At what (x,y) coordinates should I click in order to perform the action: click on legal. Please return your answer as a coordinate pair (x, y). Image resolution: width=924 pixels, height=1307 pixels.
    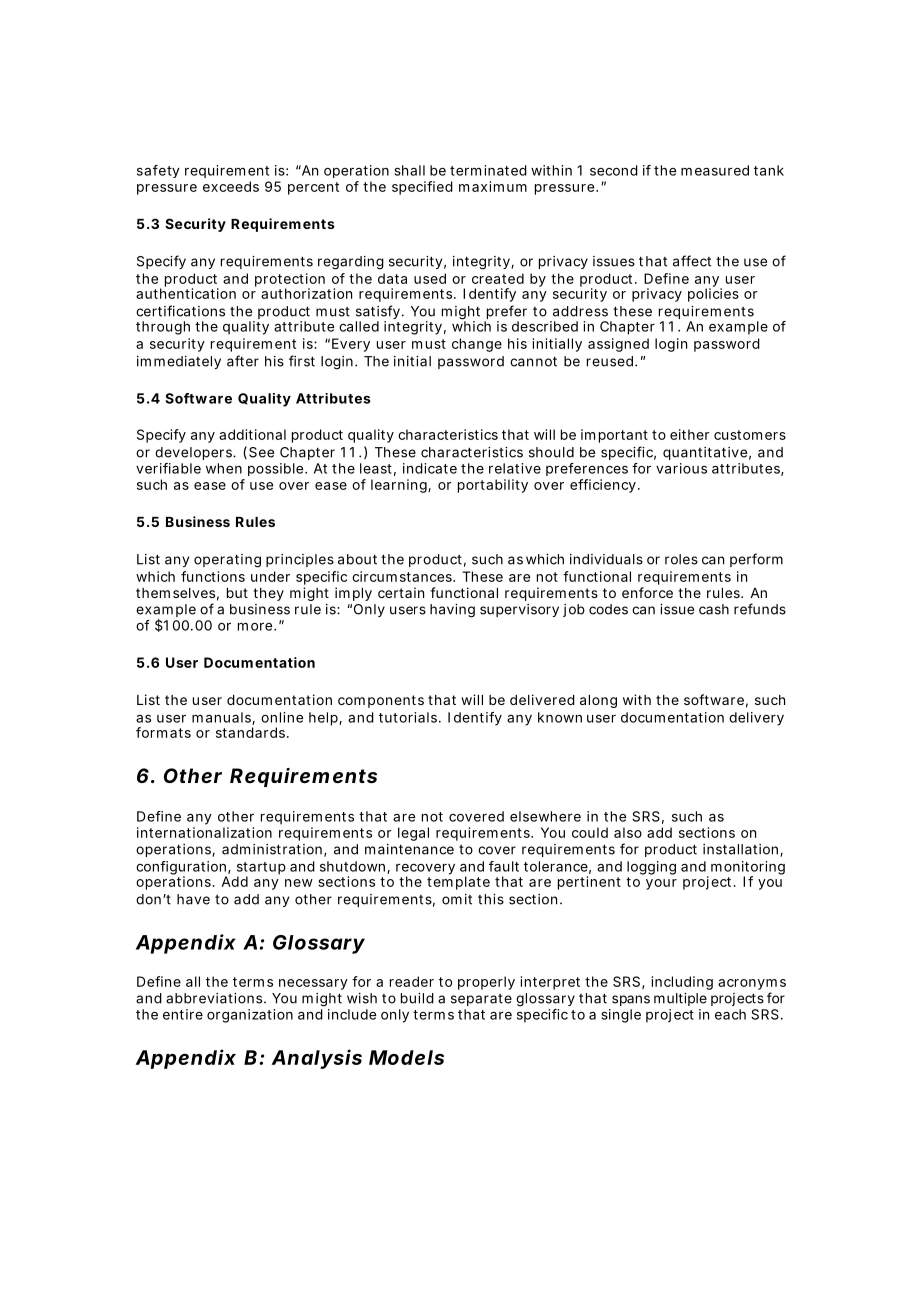
    Looking at the image, I should click on (413, 834).
